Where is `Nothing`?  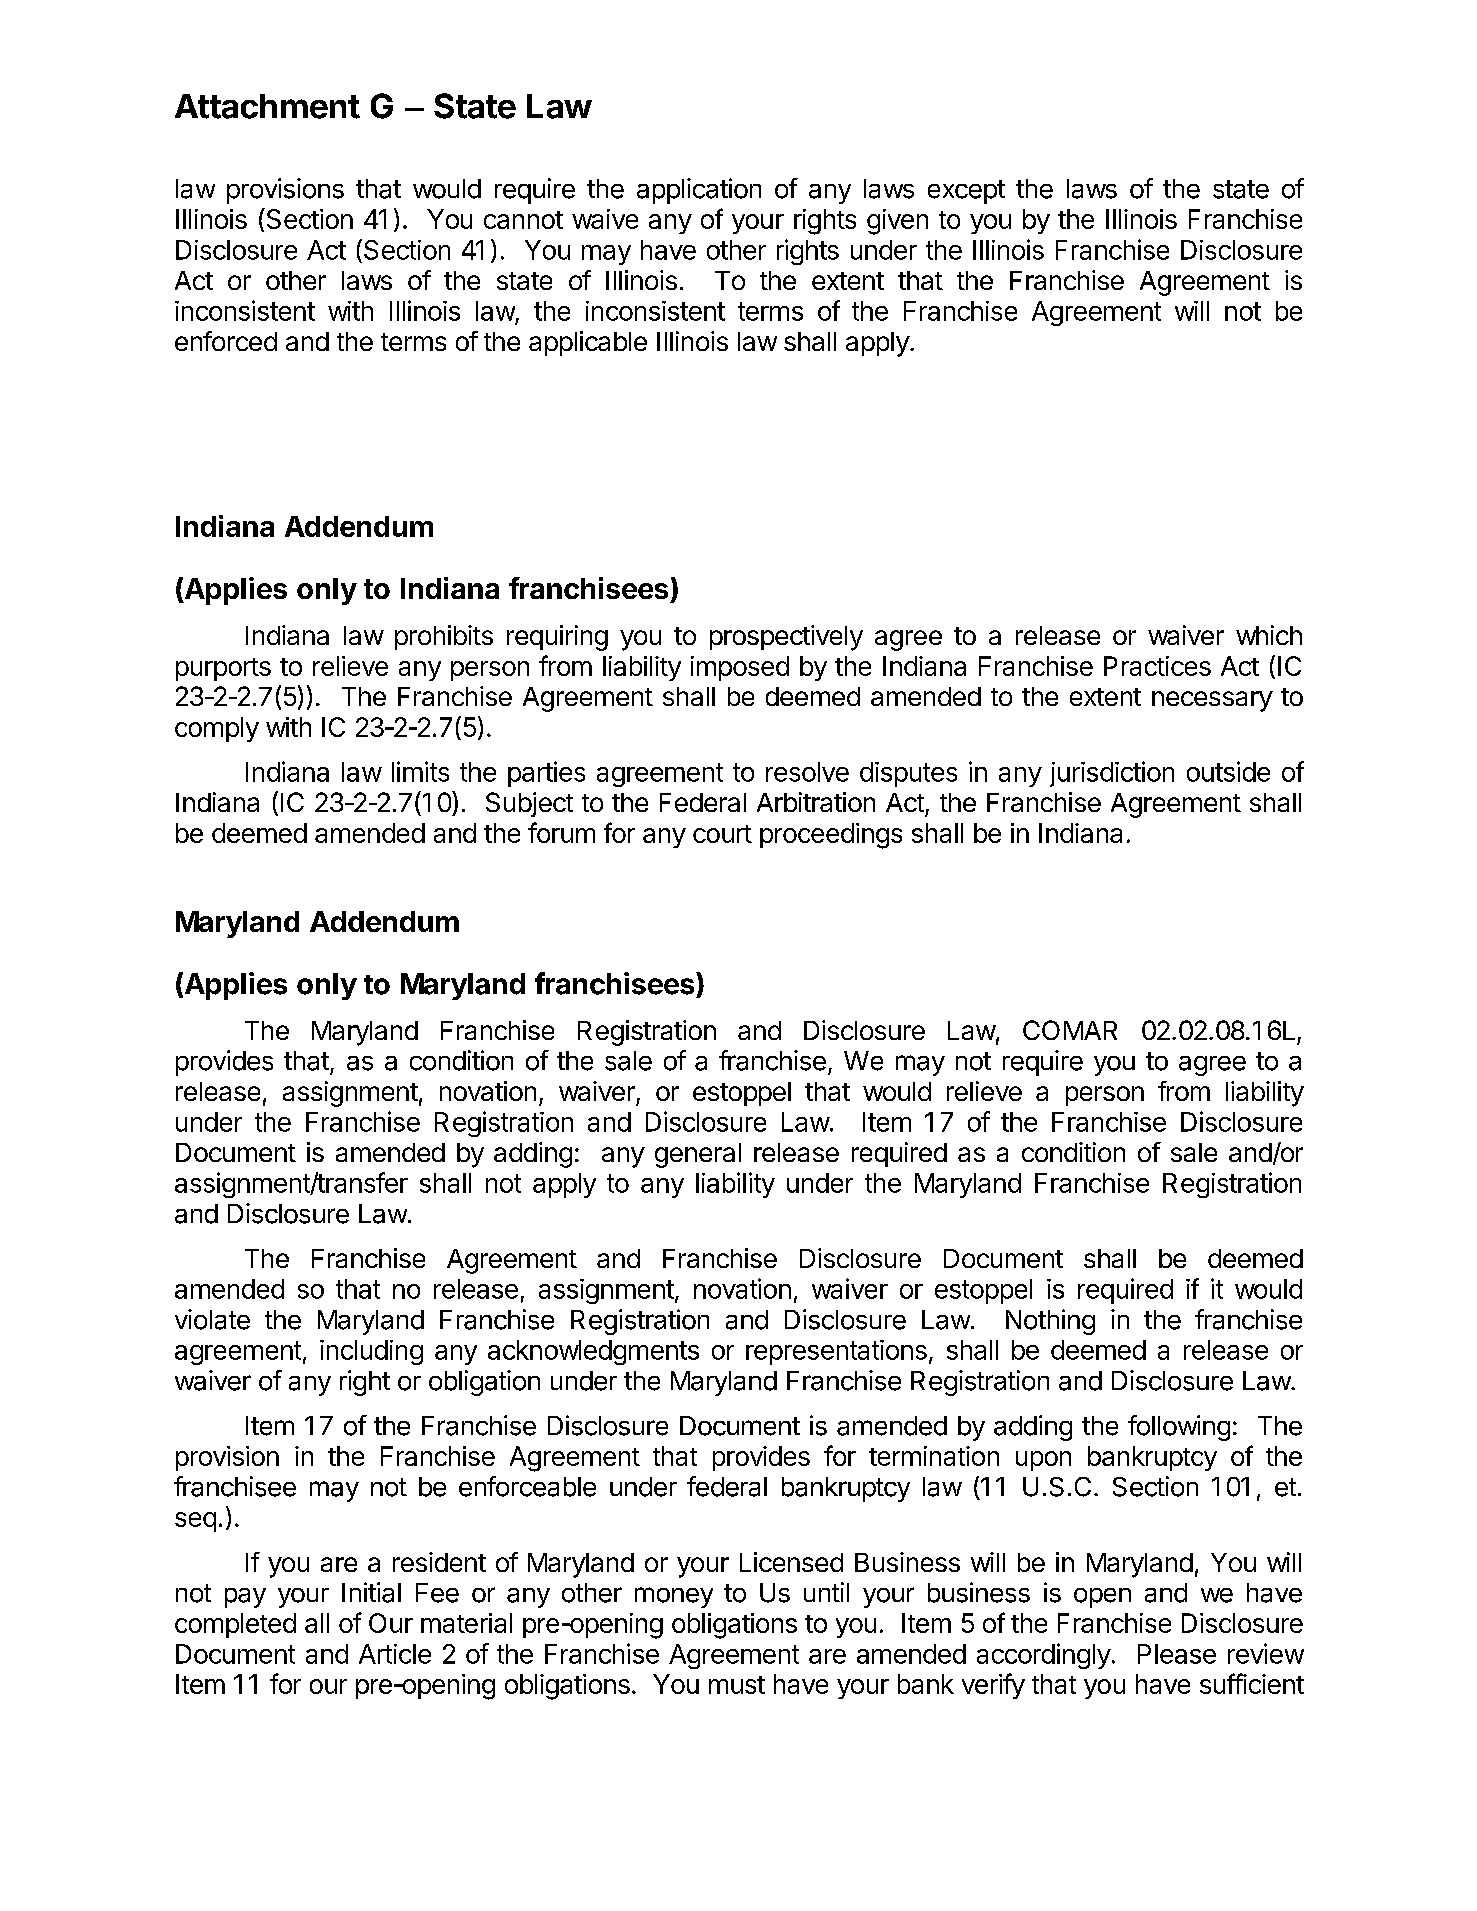 Nothing is located at coordinates (1050, 1322).
